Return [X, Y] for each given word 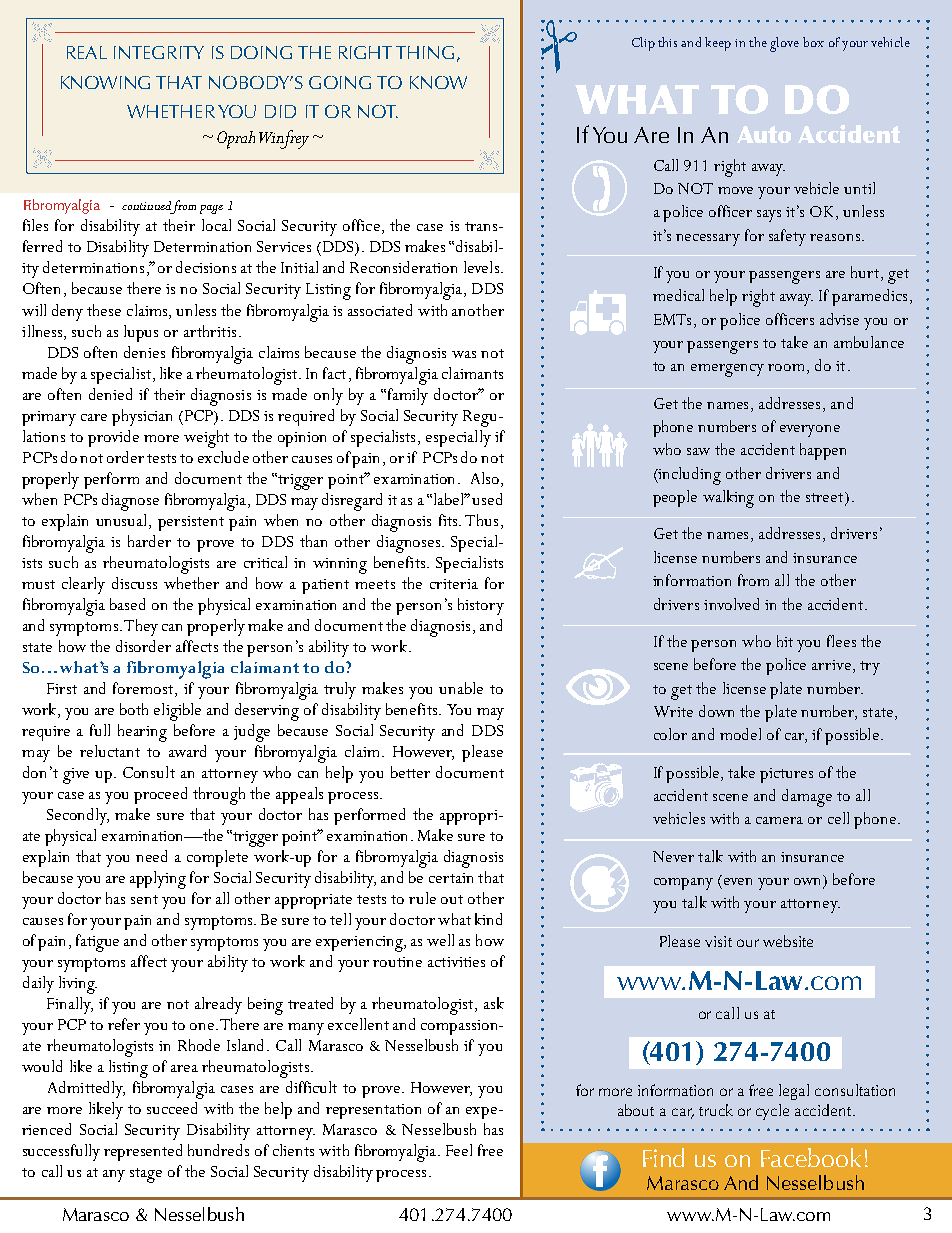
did [280, 111]
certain [451, 878]
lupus [141, 333]
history [481, 606]
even [738, 881]
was [464, 354]
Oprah [236, 140]
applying [158, 880]
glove [784, 44]
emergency [727, 370]
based [127, 604]
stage [146, 1175]
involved [731, 604]
